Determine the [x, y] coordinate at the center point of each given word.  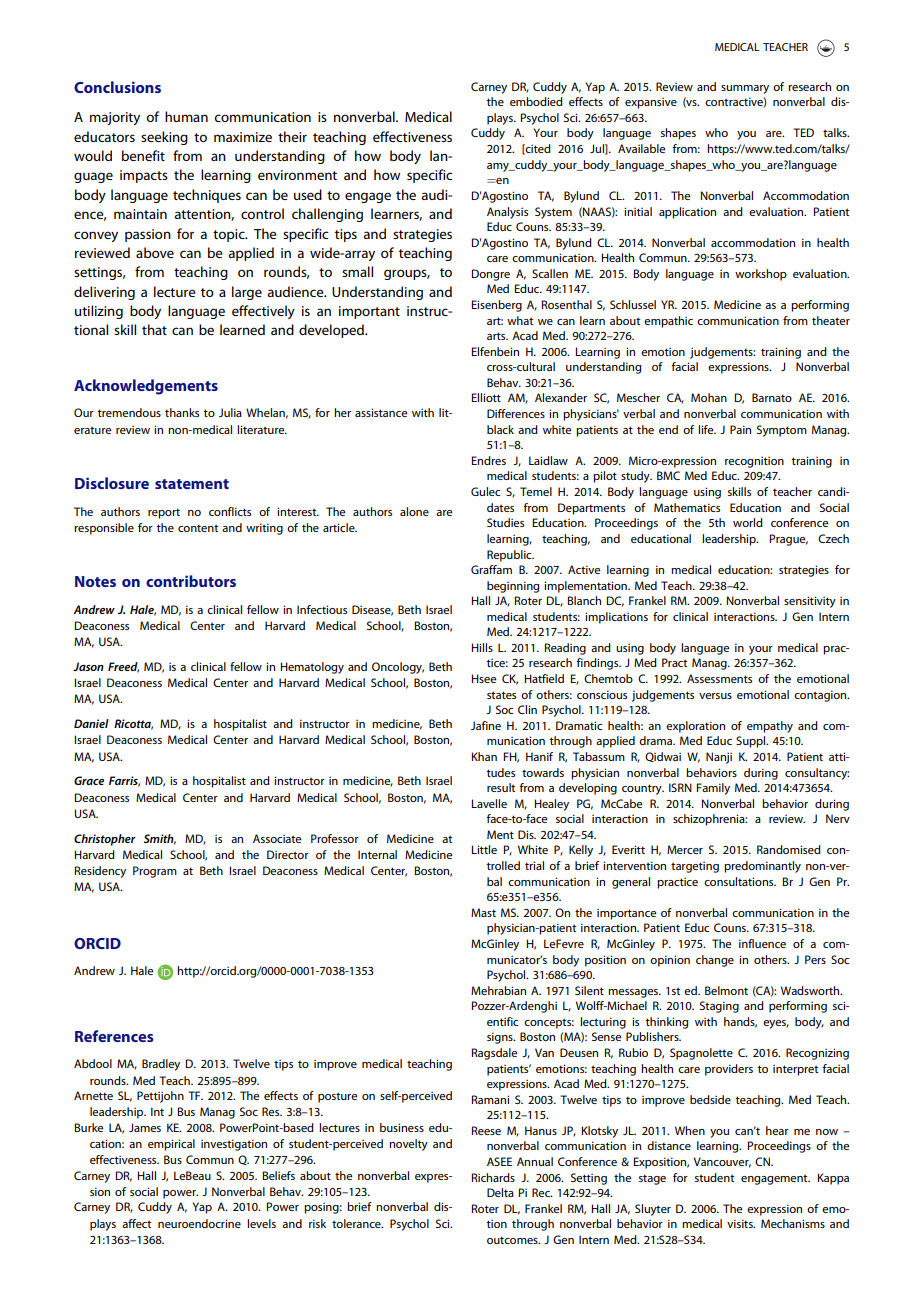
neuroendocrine [199, 1223]
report [164, 513]
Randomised [789, 849]
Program [155, 872]
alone [414, 511]
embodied [536, 101]
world [748, 522]
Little [484, 849]
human [186, 116]
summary [745, 89]
